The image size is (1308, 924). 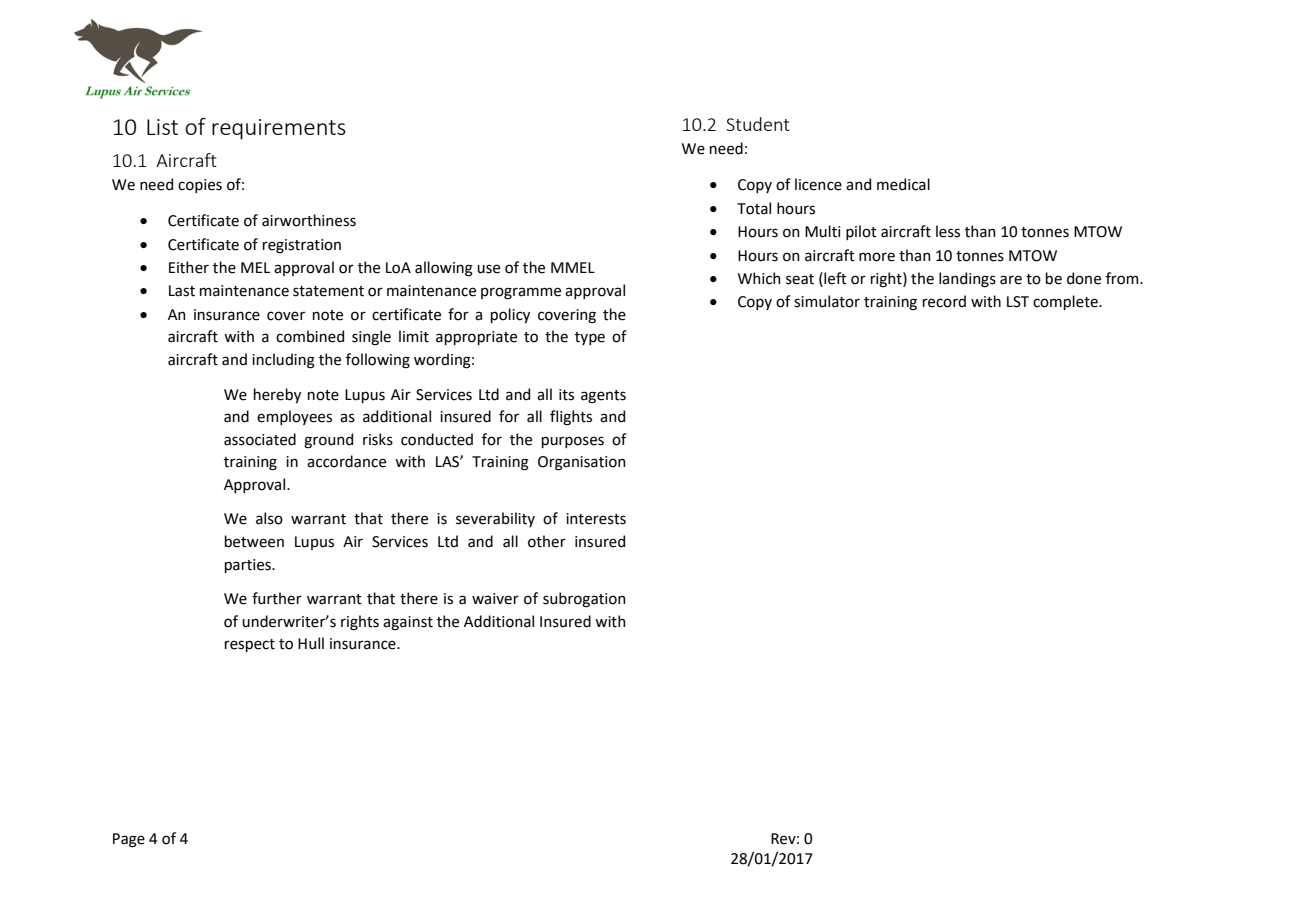 What do you see at coordinates (584, 600) in the screenshot?
I see `subrogation` at bounding box center [584, 600].
